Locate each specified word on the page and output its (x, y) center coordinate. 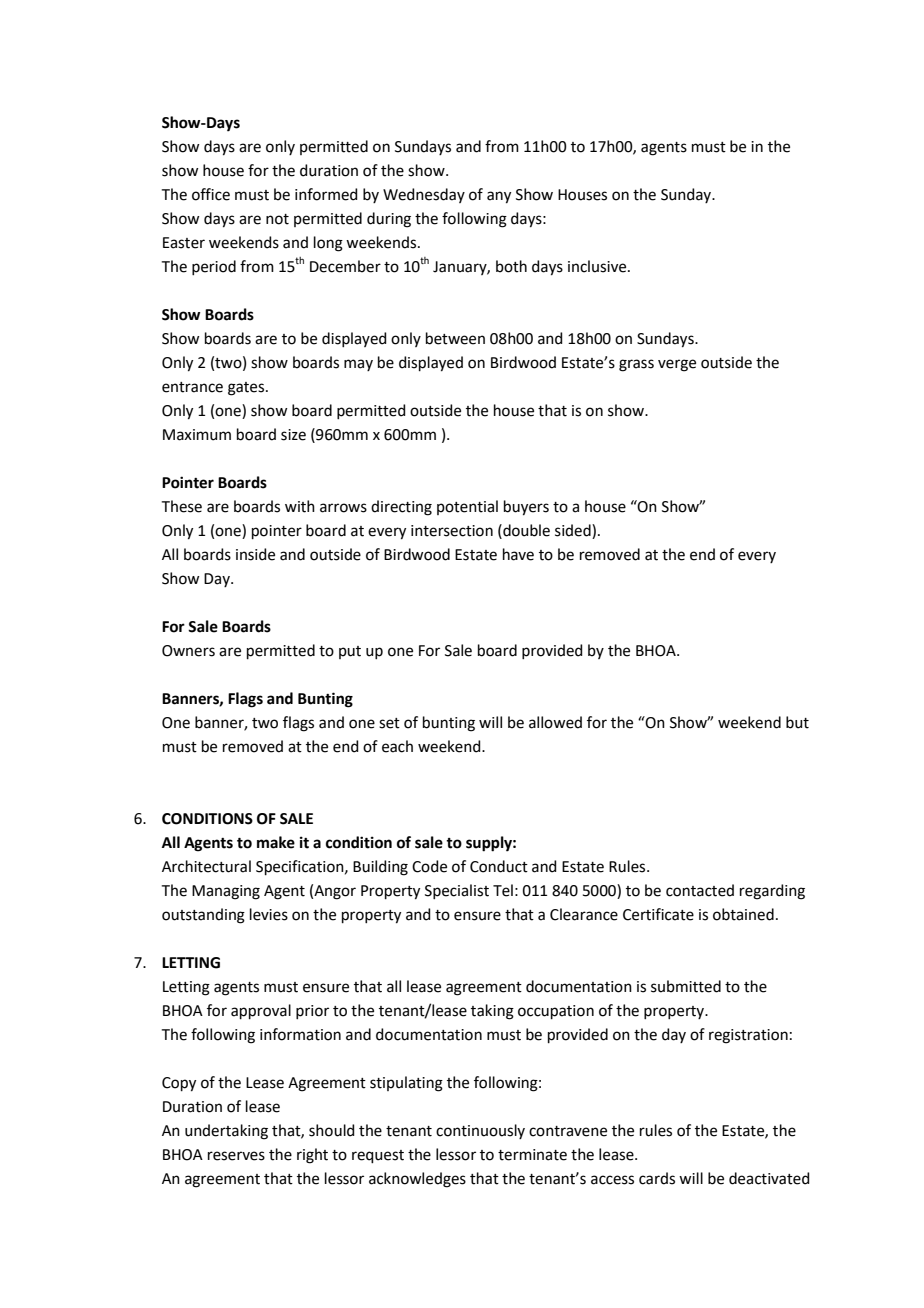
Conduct (499, 866)
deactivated (769, 1178)
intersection (452, 531)
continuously (480, 1131)
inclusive (598, 266)
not (277, 219)
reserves (236, 1156)
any (499, 197)
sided (574, 530)
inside (255, 554)
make (276, 842)
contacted (700, 890)
